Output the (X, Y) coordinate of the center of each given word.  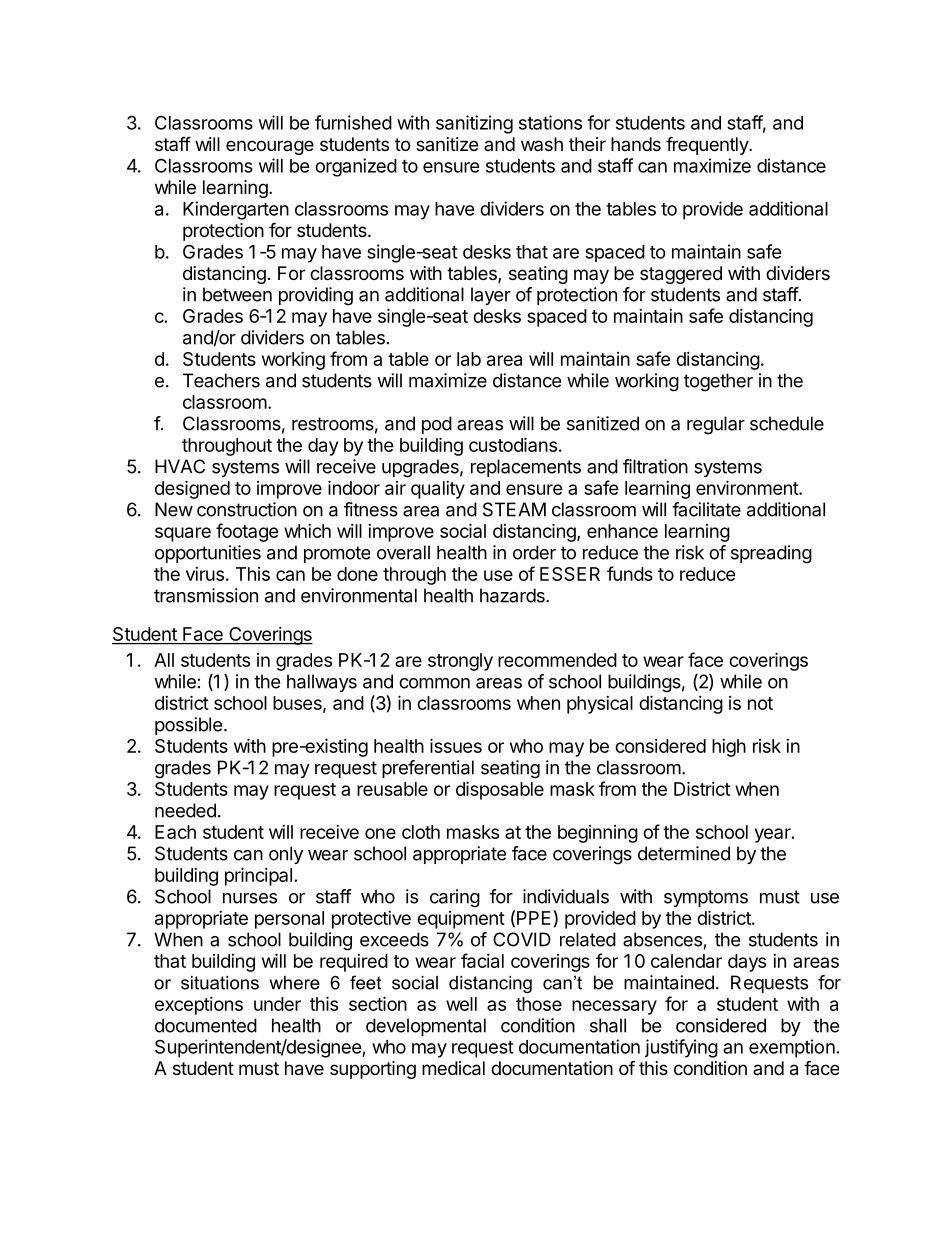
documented (206, 1025)
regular (716, 425)
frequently (708, 145)
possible (188, 726)
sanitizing (474, 124)
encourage (270, 147)
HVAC (180, 466)
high (729, 748)
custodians (513, 444)
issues (456, 745)
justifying (681, 1048)
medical (453, 1068)
